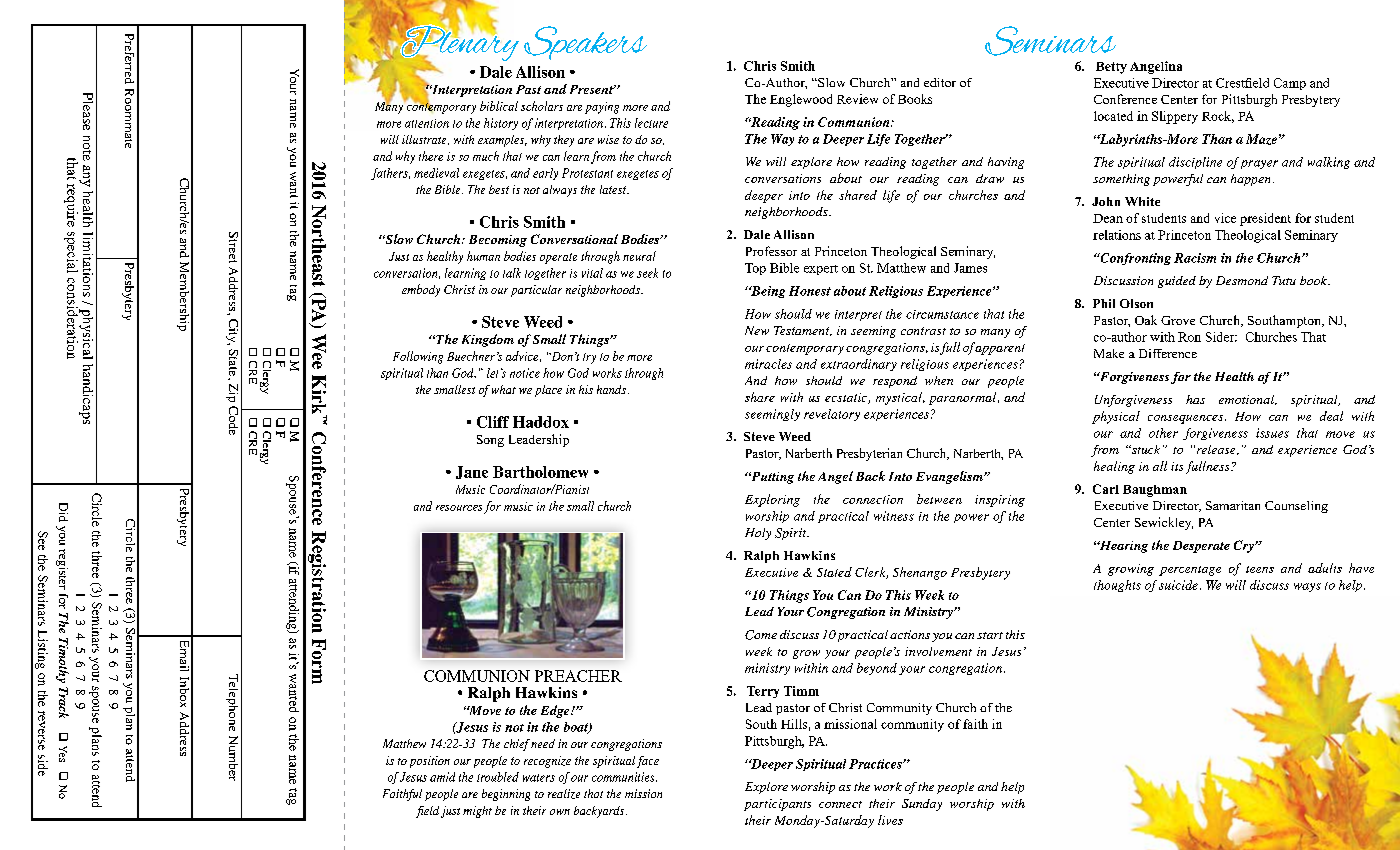 This screenshot has width=1400, height=850. What do you see at coordinates (1245, 546) in the screenshot?
I see `Cry` at bounding box center [1245, 546].
